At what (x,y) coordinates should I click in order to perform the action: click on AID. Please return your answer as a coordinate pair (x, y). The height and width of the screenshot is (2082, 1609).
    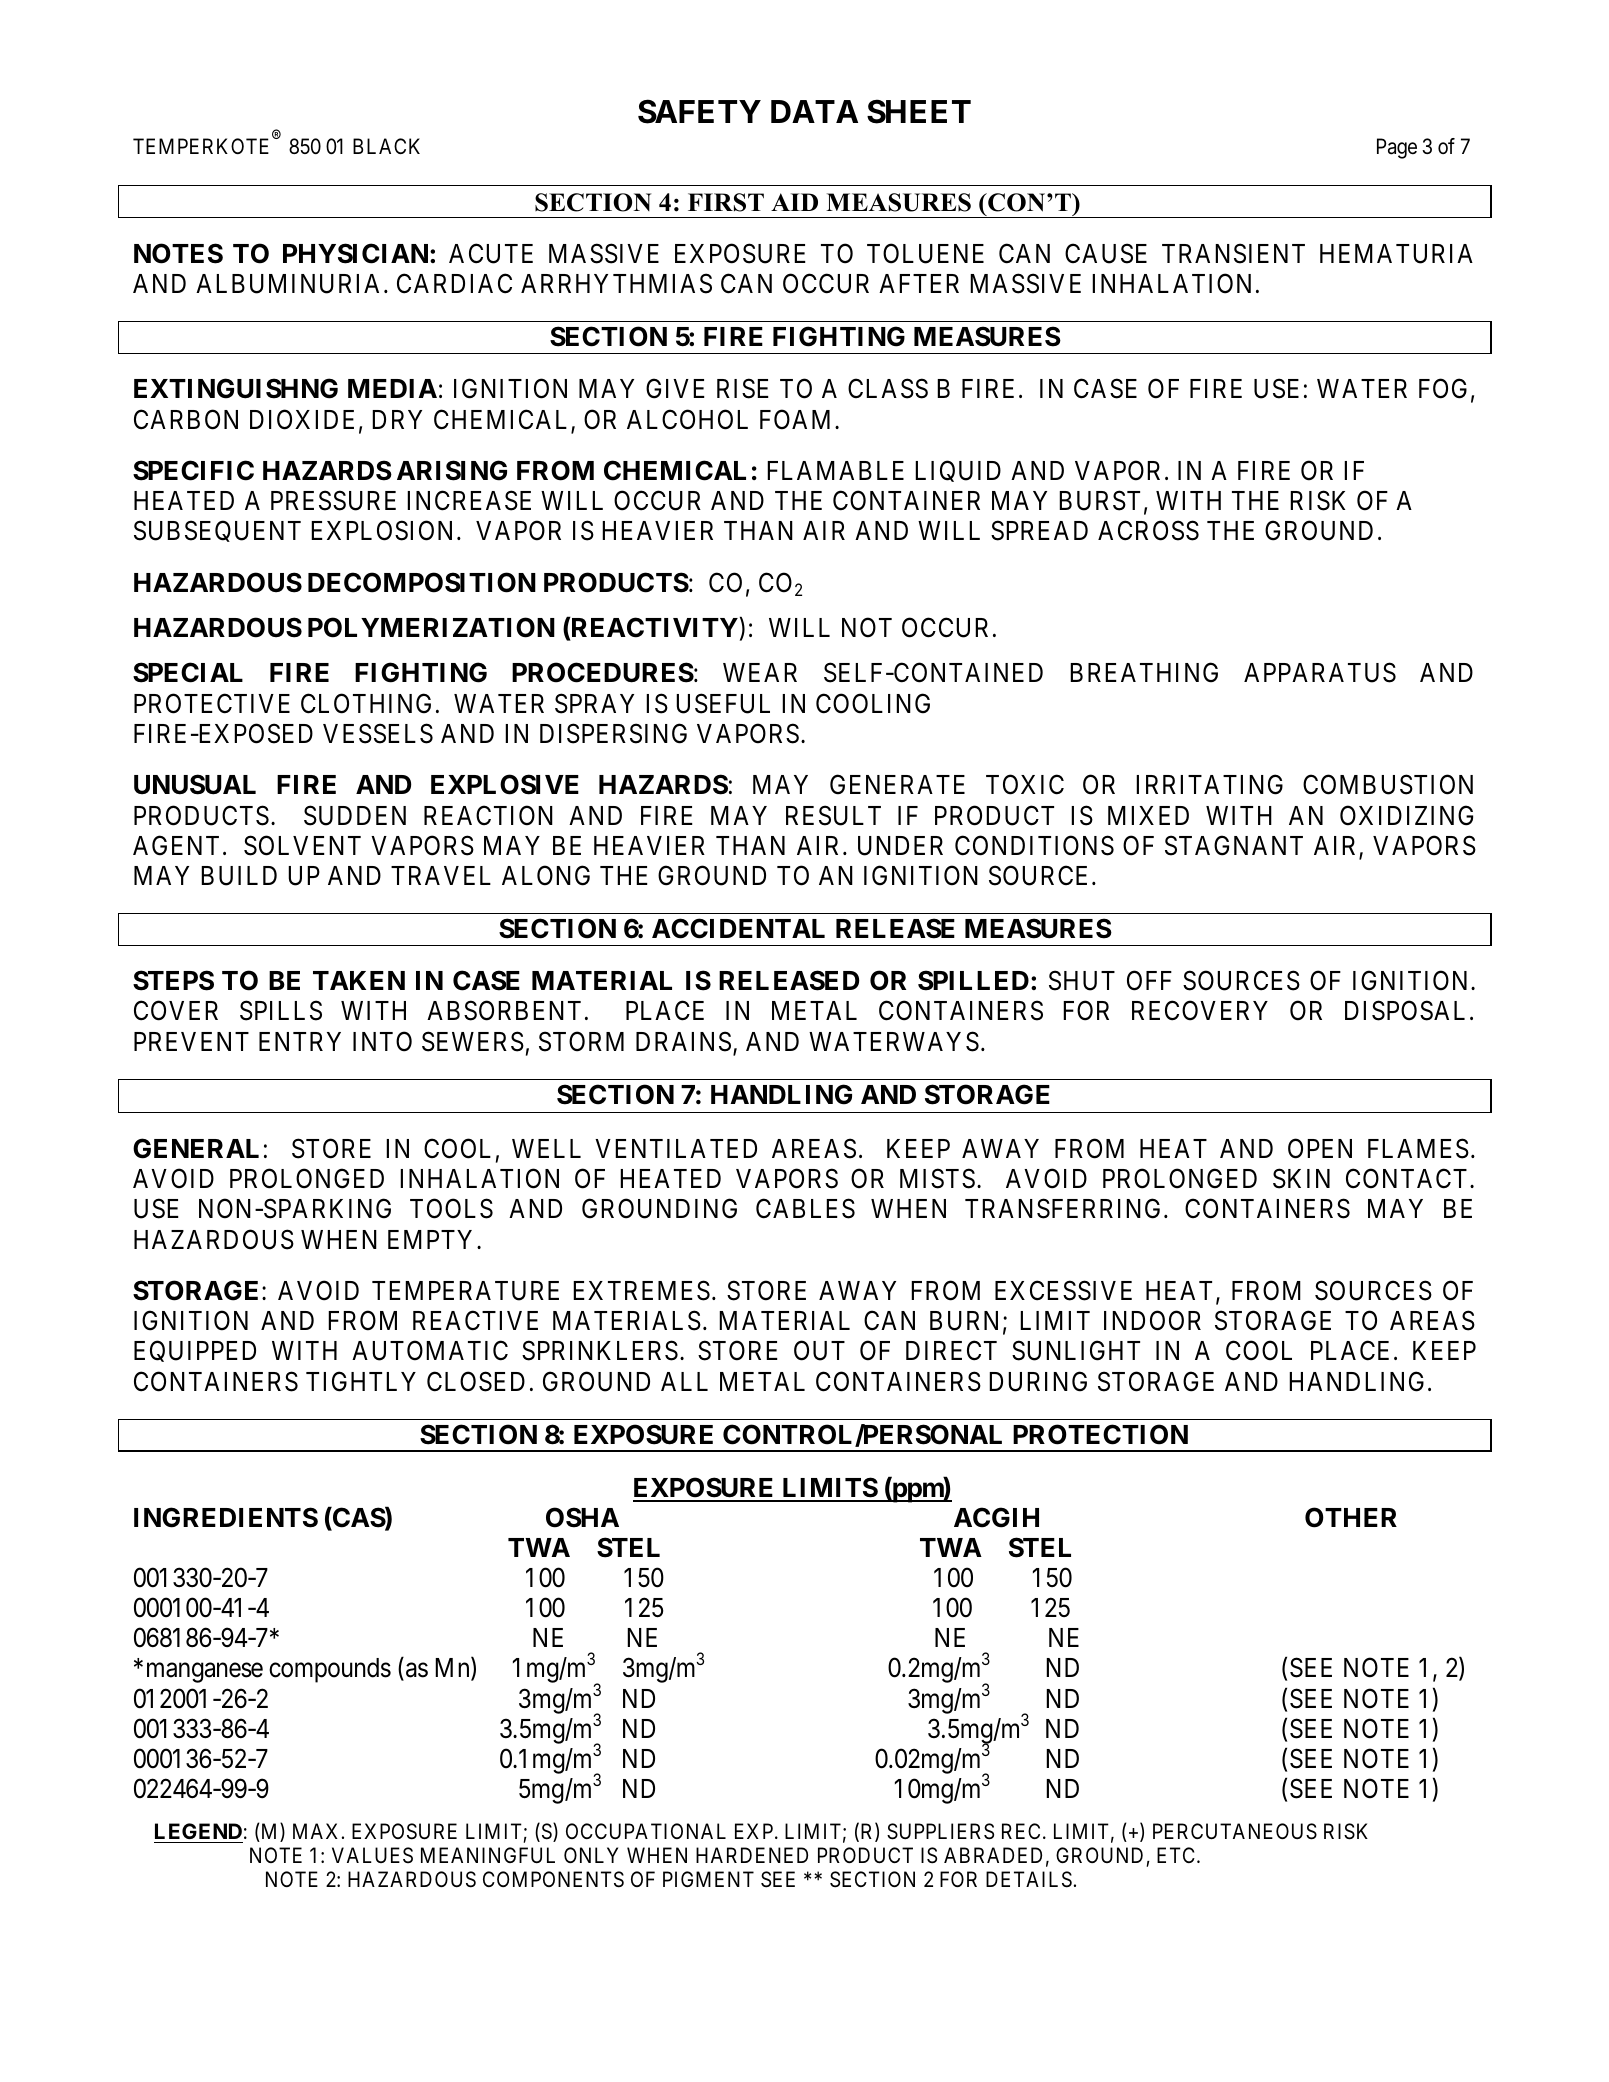
    Looking at the image, I should click on (794, 202).
